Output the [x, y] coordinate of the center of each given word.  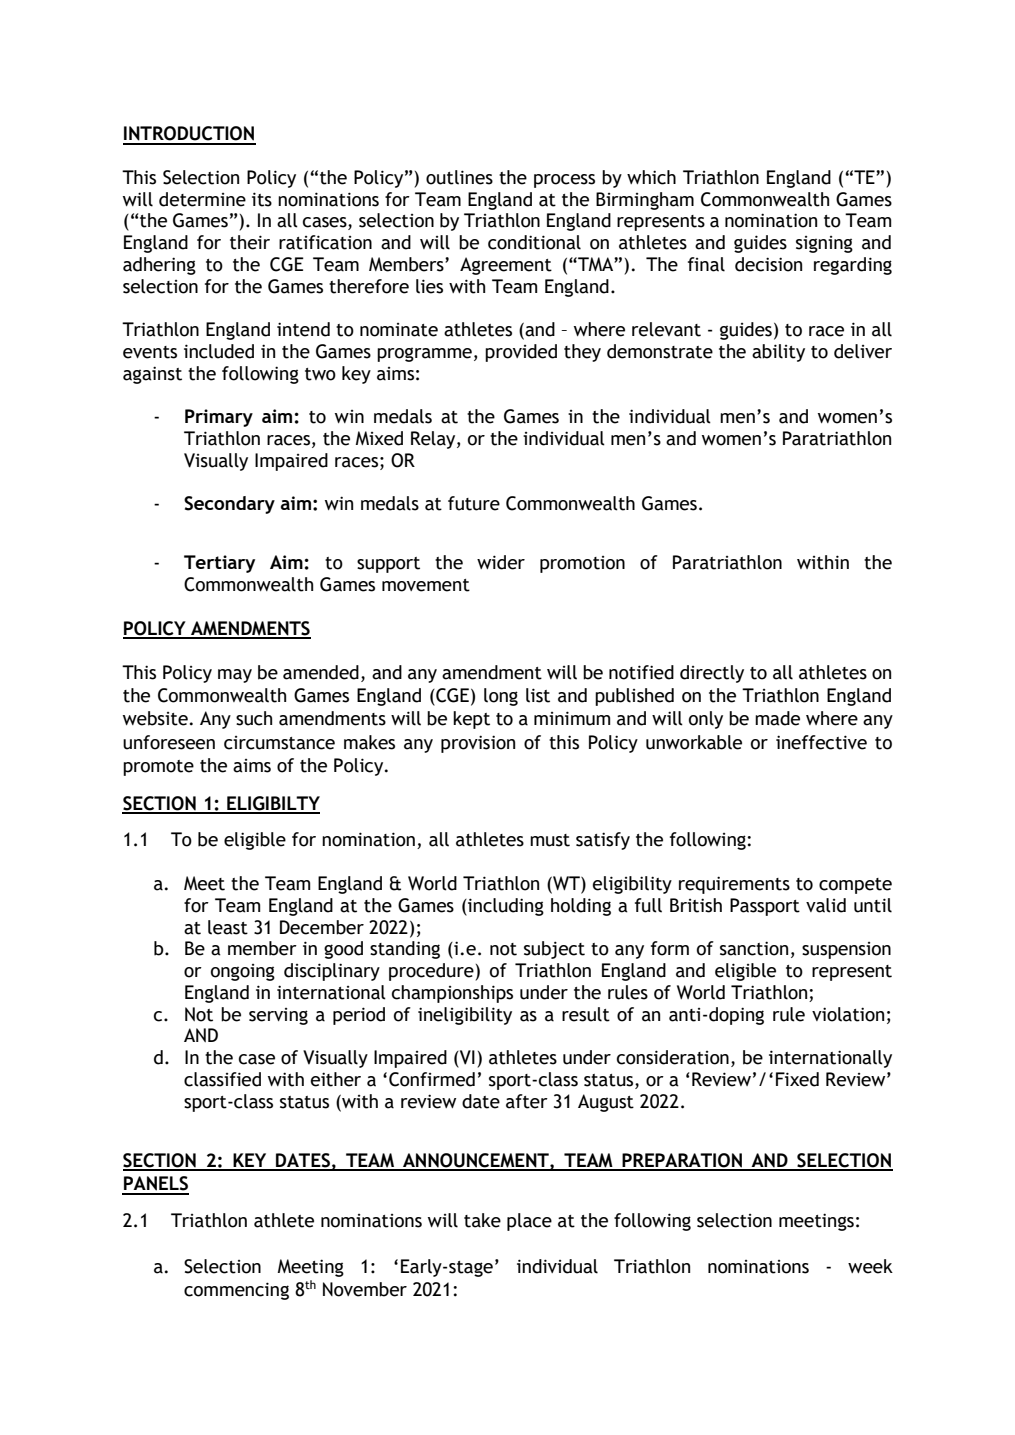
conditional [534, 242]
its [262, 199]
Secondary [229, 505]
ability [778, 353]
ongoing [243, 972]
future [474, 503]
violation [848, 1014]
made [777, 718]
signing [824, 244]
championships [452, 994]
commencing [236, 1291]
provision [478, 744]
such [254, 718]
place [529, 1222]
